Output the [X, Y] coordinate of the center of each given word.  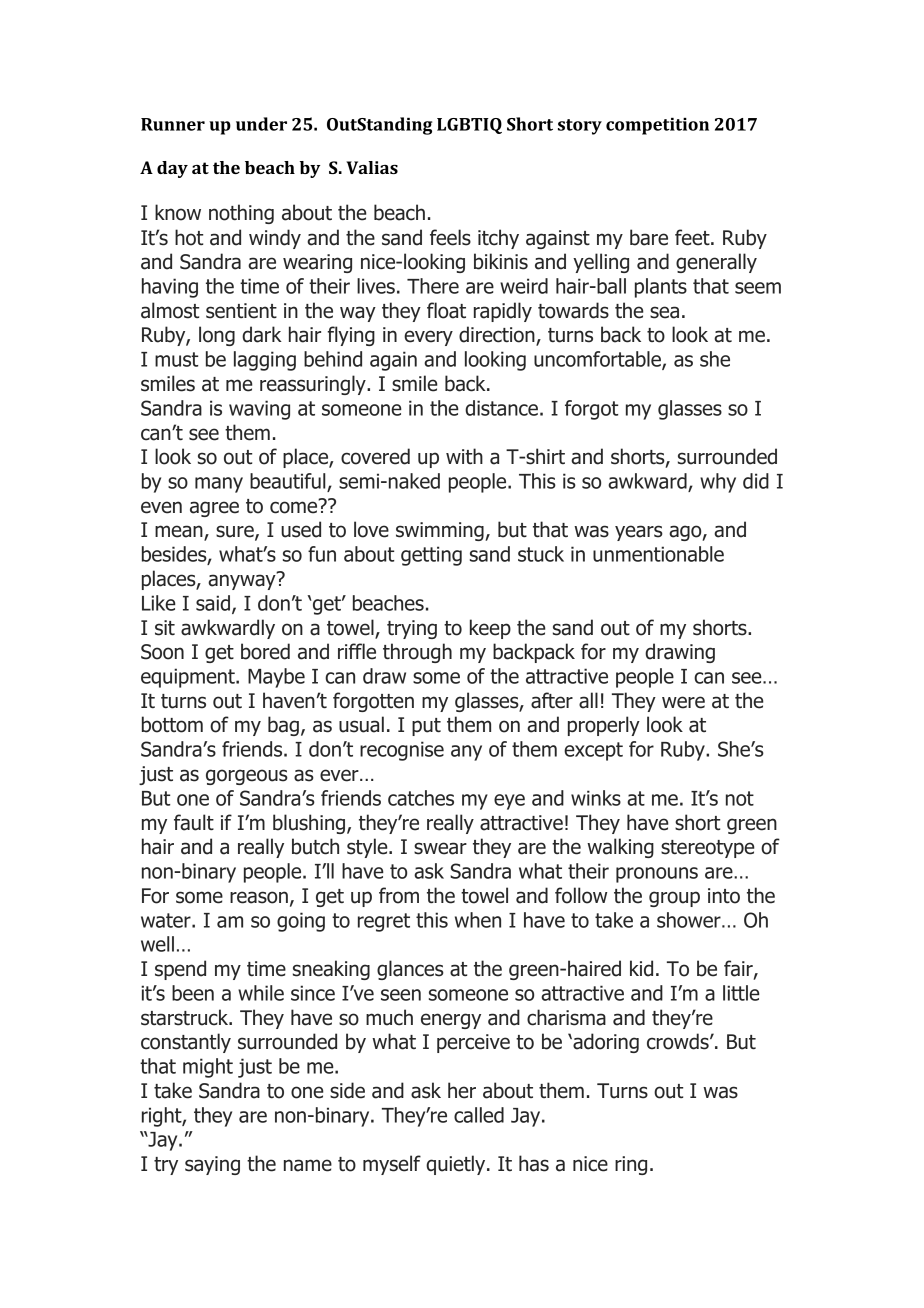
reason [259, 897]
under [261, 124]
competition [657, 126]
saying [212, 1165]
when [478, 920]
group [674, 899]
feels [450, 237]
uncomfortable [598, 360]
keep [490, 629]
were [683, 702]
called [479, 1115]
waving [259, 410]
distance [501, 408]
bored [265, 651]
